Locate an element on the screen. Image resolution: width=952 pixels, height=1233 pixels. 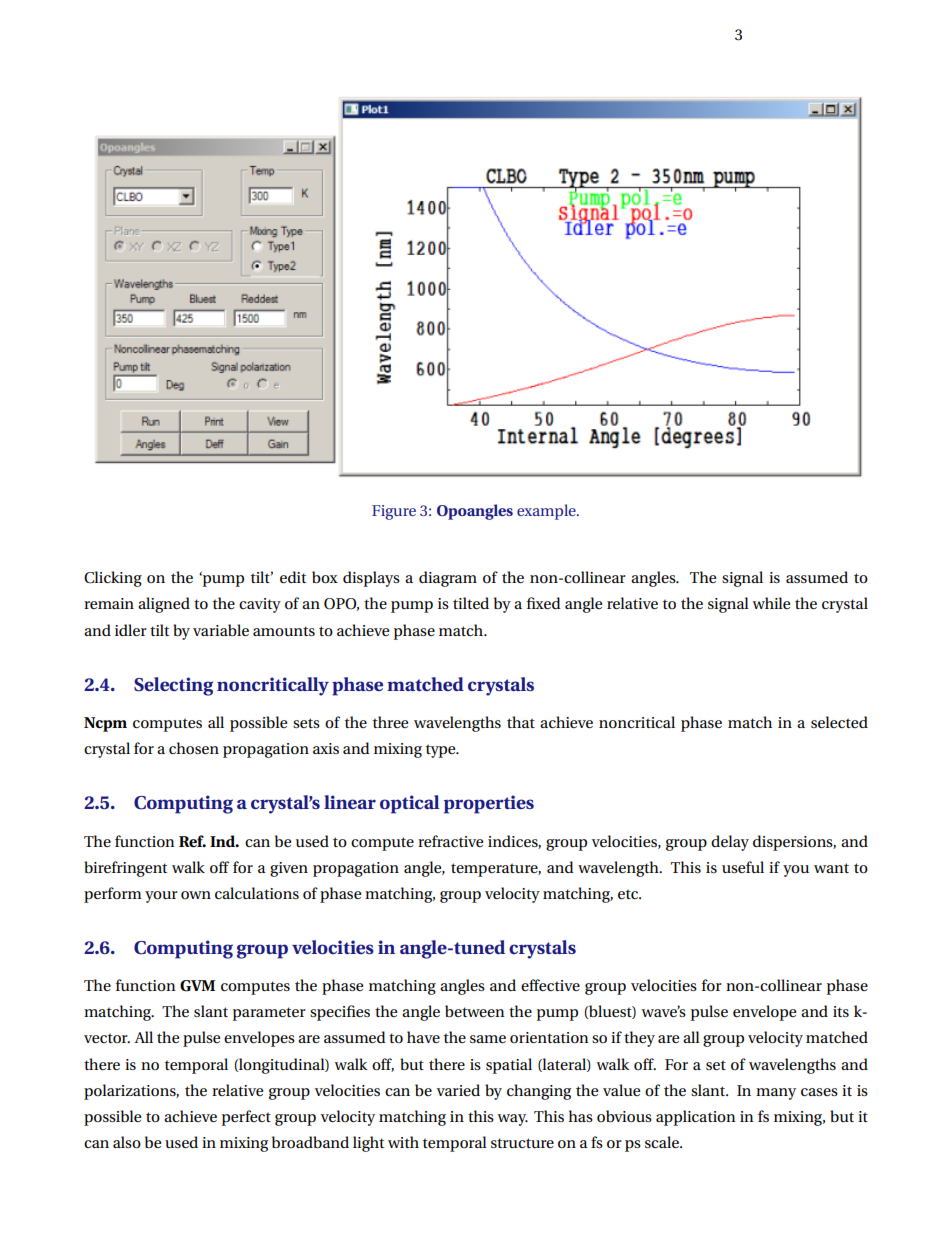
while is located at coordinates (771, 603).
